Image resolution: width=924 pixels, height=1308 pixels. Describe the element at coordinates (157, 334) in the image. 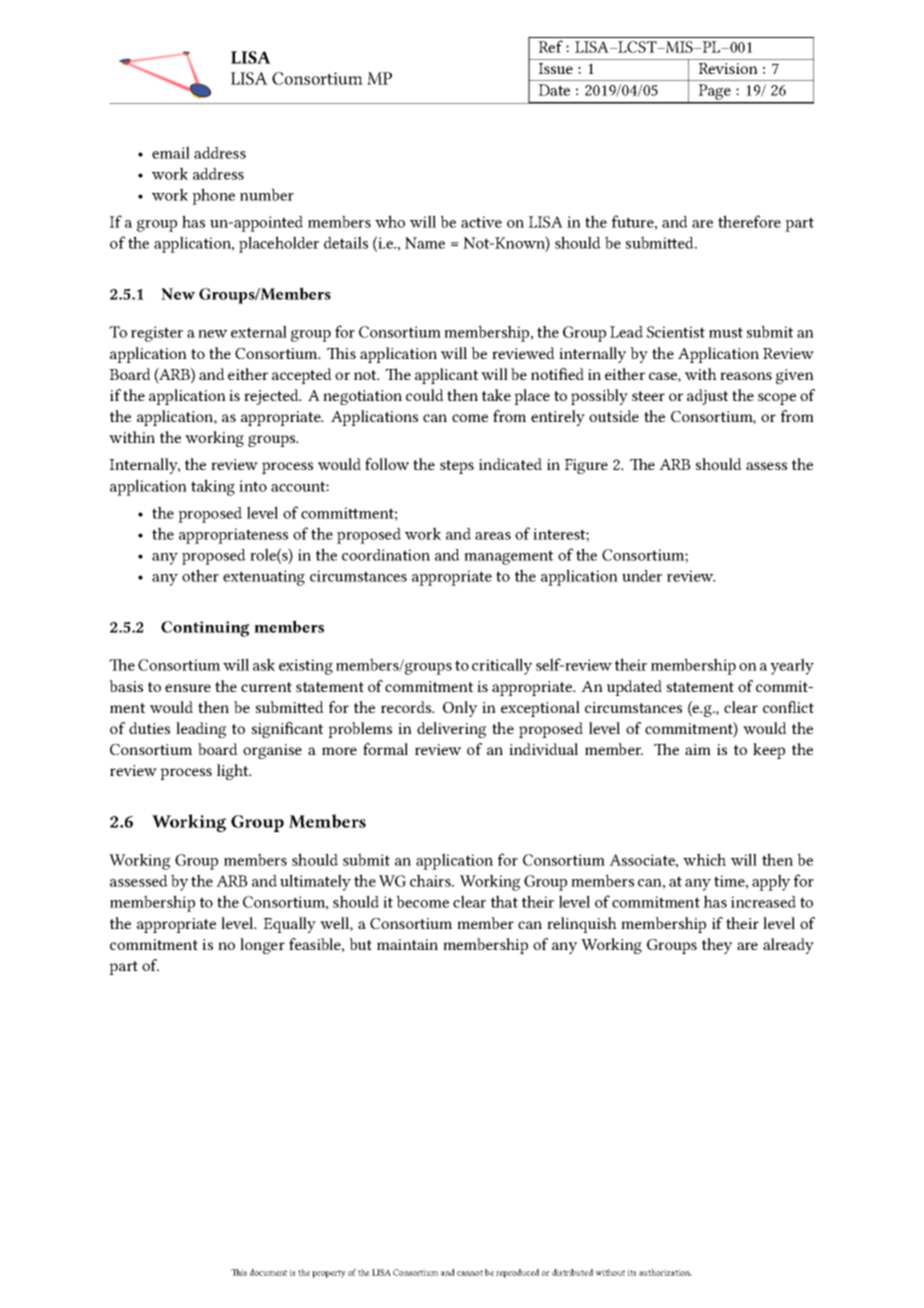

I see `register` at that location.
